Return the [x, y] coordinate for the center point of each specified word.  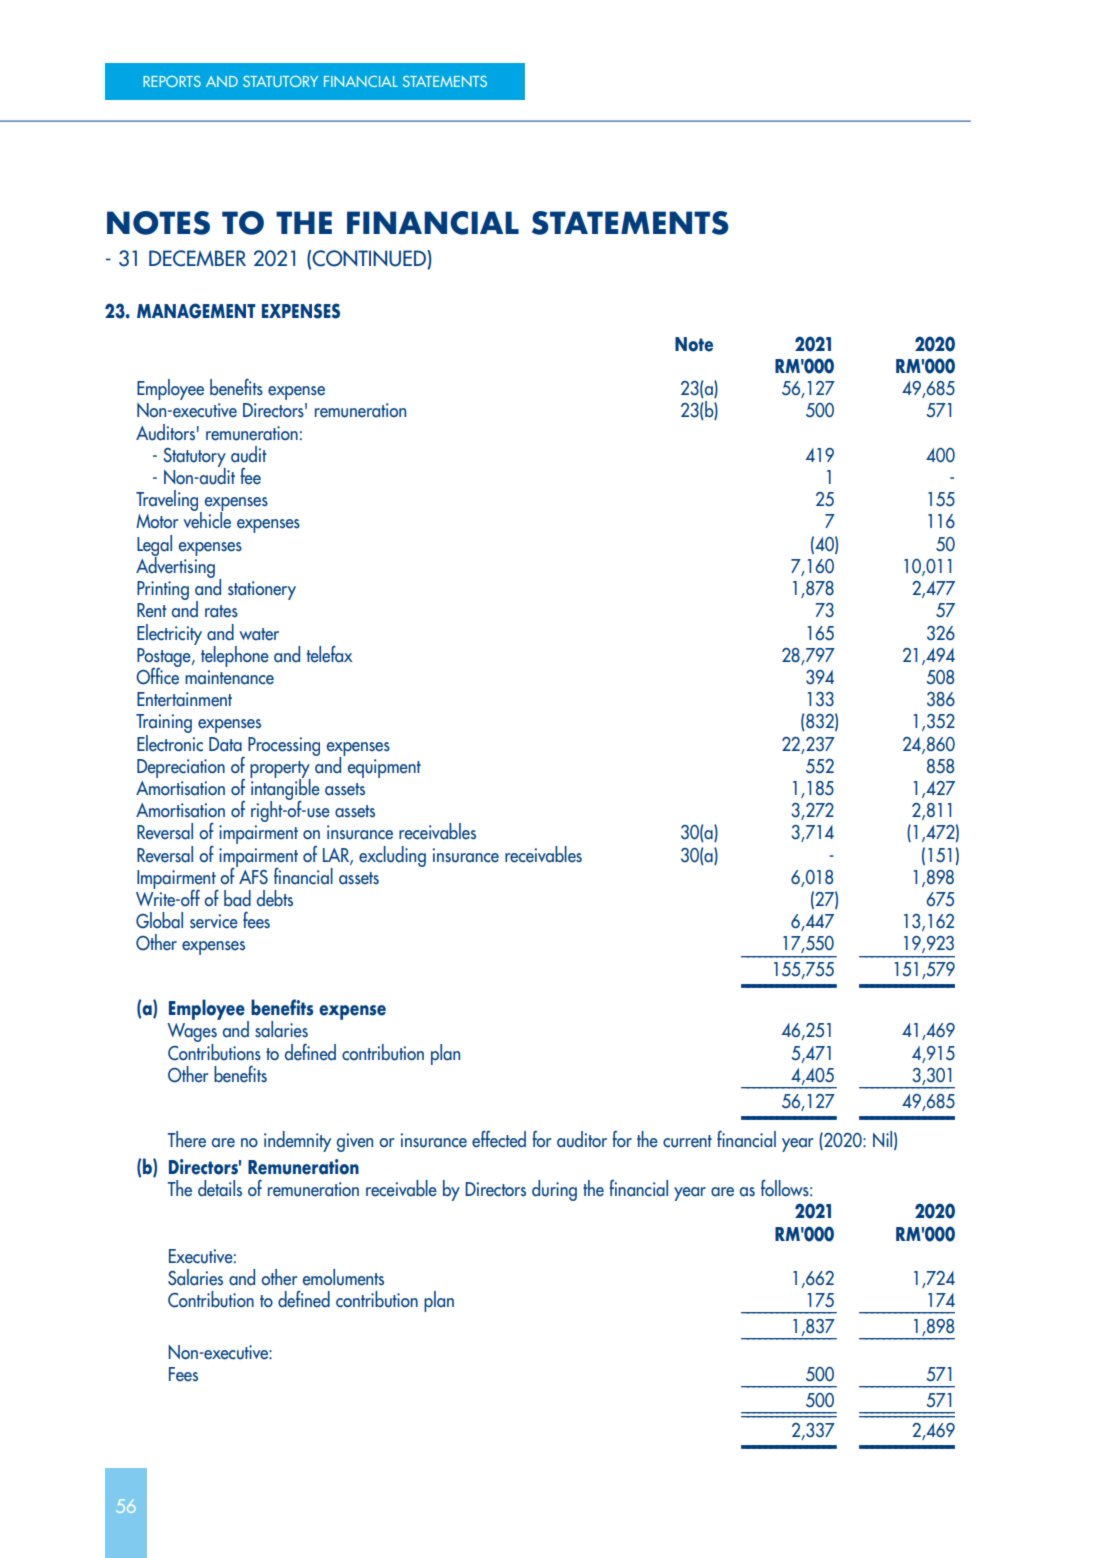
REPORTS [172, 81]
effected [499, 1139]
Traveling [168, 502]
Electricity [169, 634]
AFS [253, 877]
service [214, 921]
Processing [284, 746]
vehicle [207, 519]
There [186, 1139]
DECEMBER [197, 258]
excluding [392, 856]
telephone [235, 656]
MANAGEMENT [196, 311]
